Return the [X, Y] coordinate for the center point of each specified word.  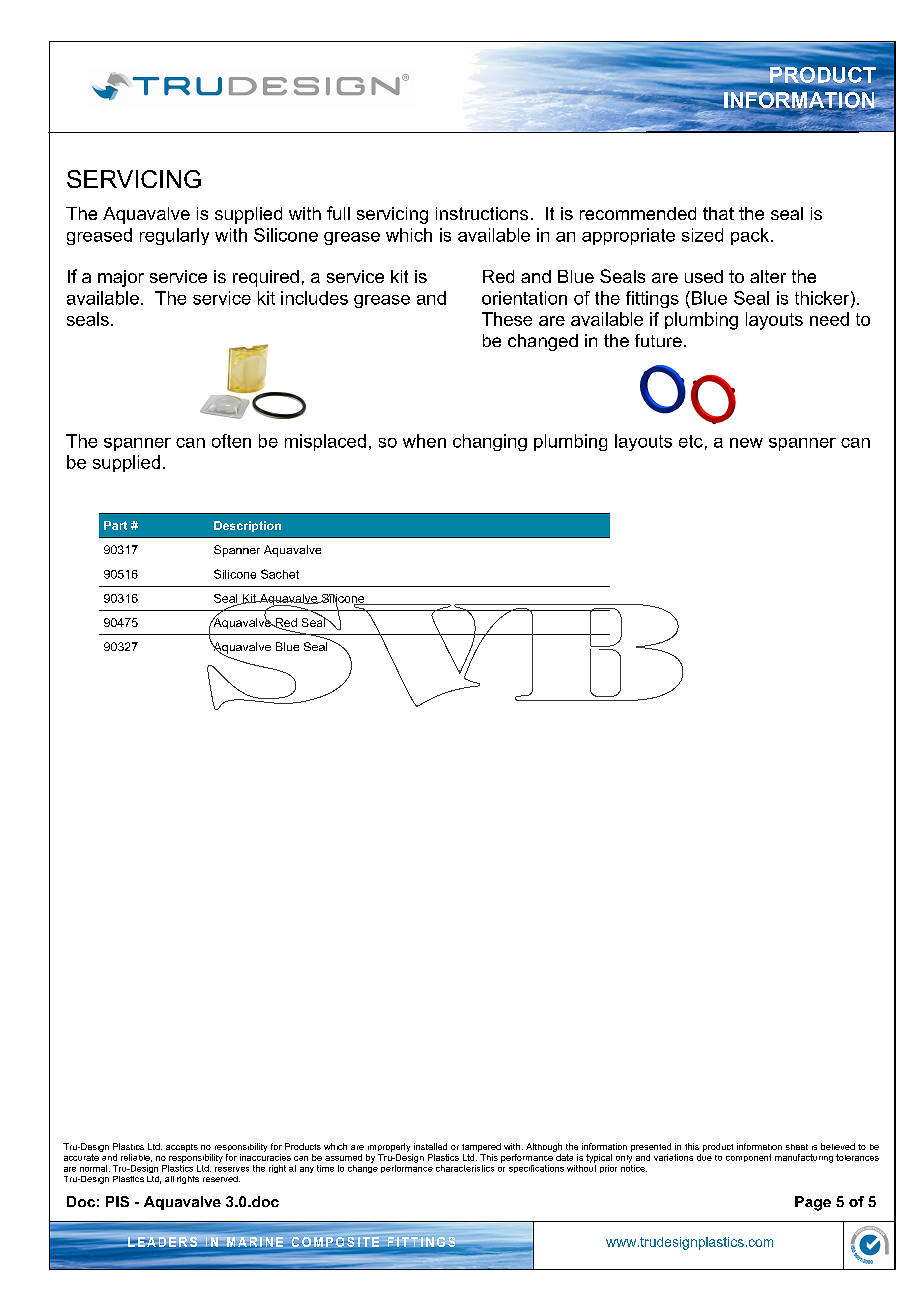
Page [813, 1203]
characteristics [465, 1168]
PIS [117, 1201]
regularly [174, 236]
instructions [482, 213]
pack [750, 236]
